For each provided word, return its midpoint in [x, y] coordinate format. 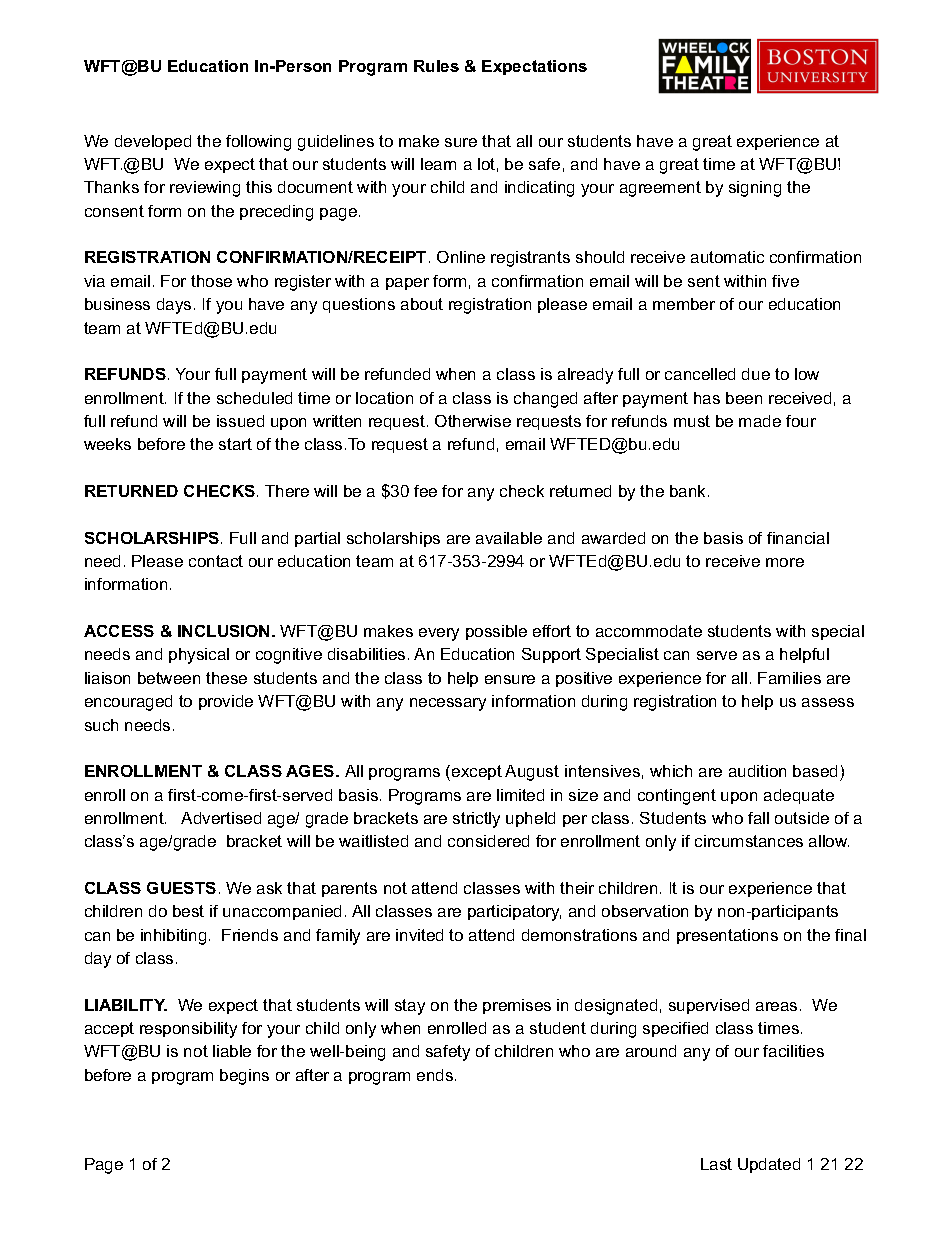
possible [496, 632]
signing [755, 189]
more [785, 562]
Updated [769, 1165]
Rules [436, 66]
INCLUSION [223, 631]
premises [517, 1006]
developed [153, 142]
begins [244, 1077]
